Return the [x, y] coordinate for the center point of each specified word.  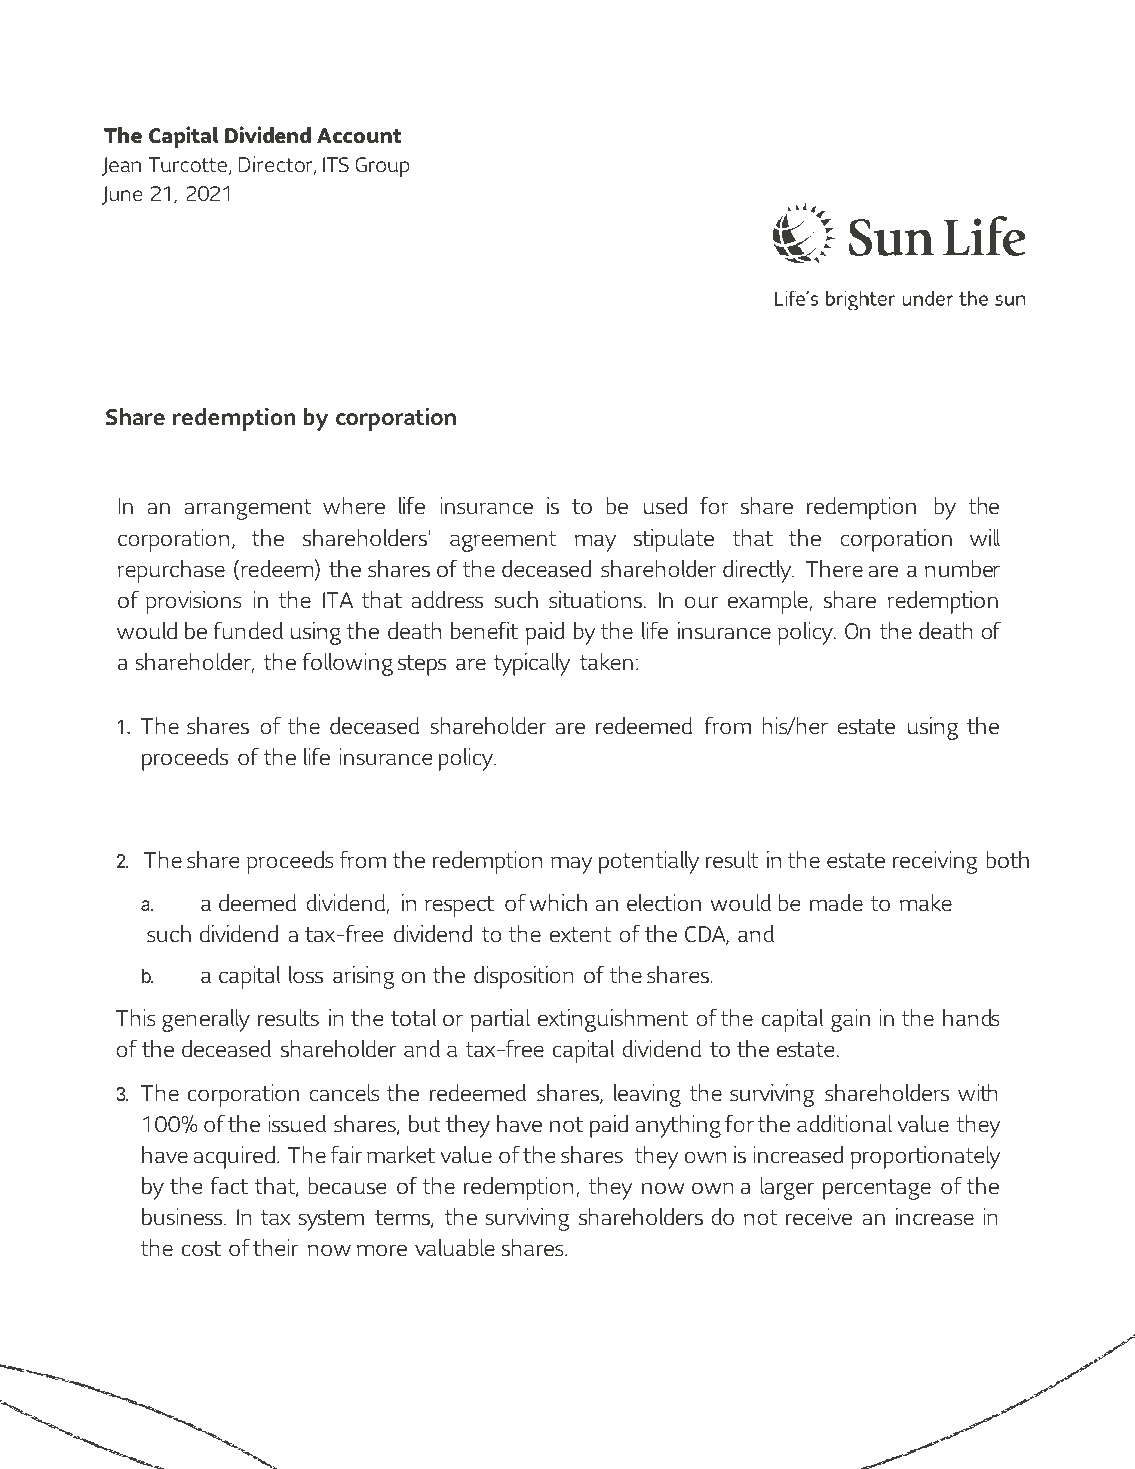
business [183, 1217]
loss [306, 975]
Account [359, 135]
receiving [934, 862]
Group [382, 167]
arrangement [248, 509]
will [985, 537]
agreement [503, 541]
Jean [121, 166]
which [558, 902]
